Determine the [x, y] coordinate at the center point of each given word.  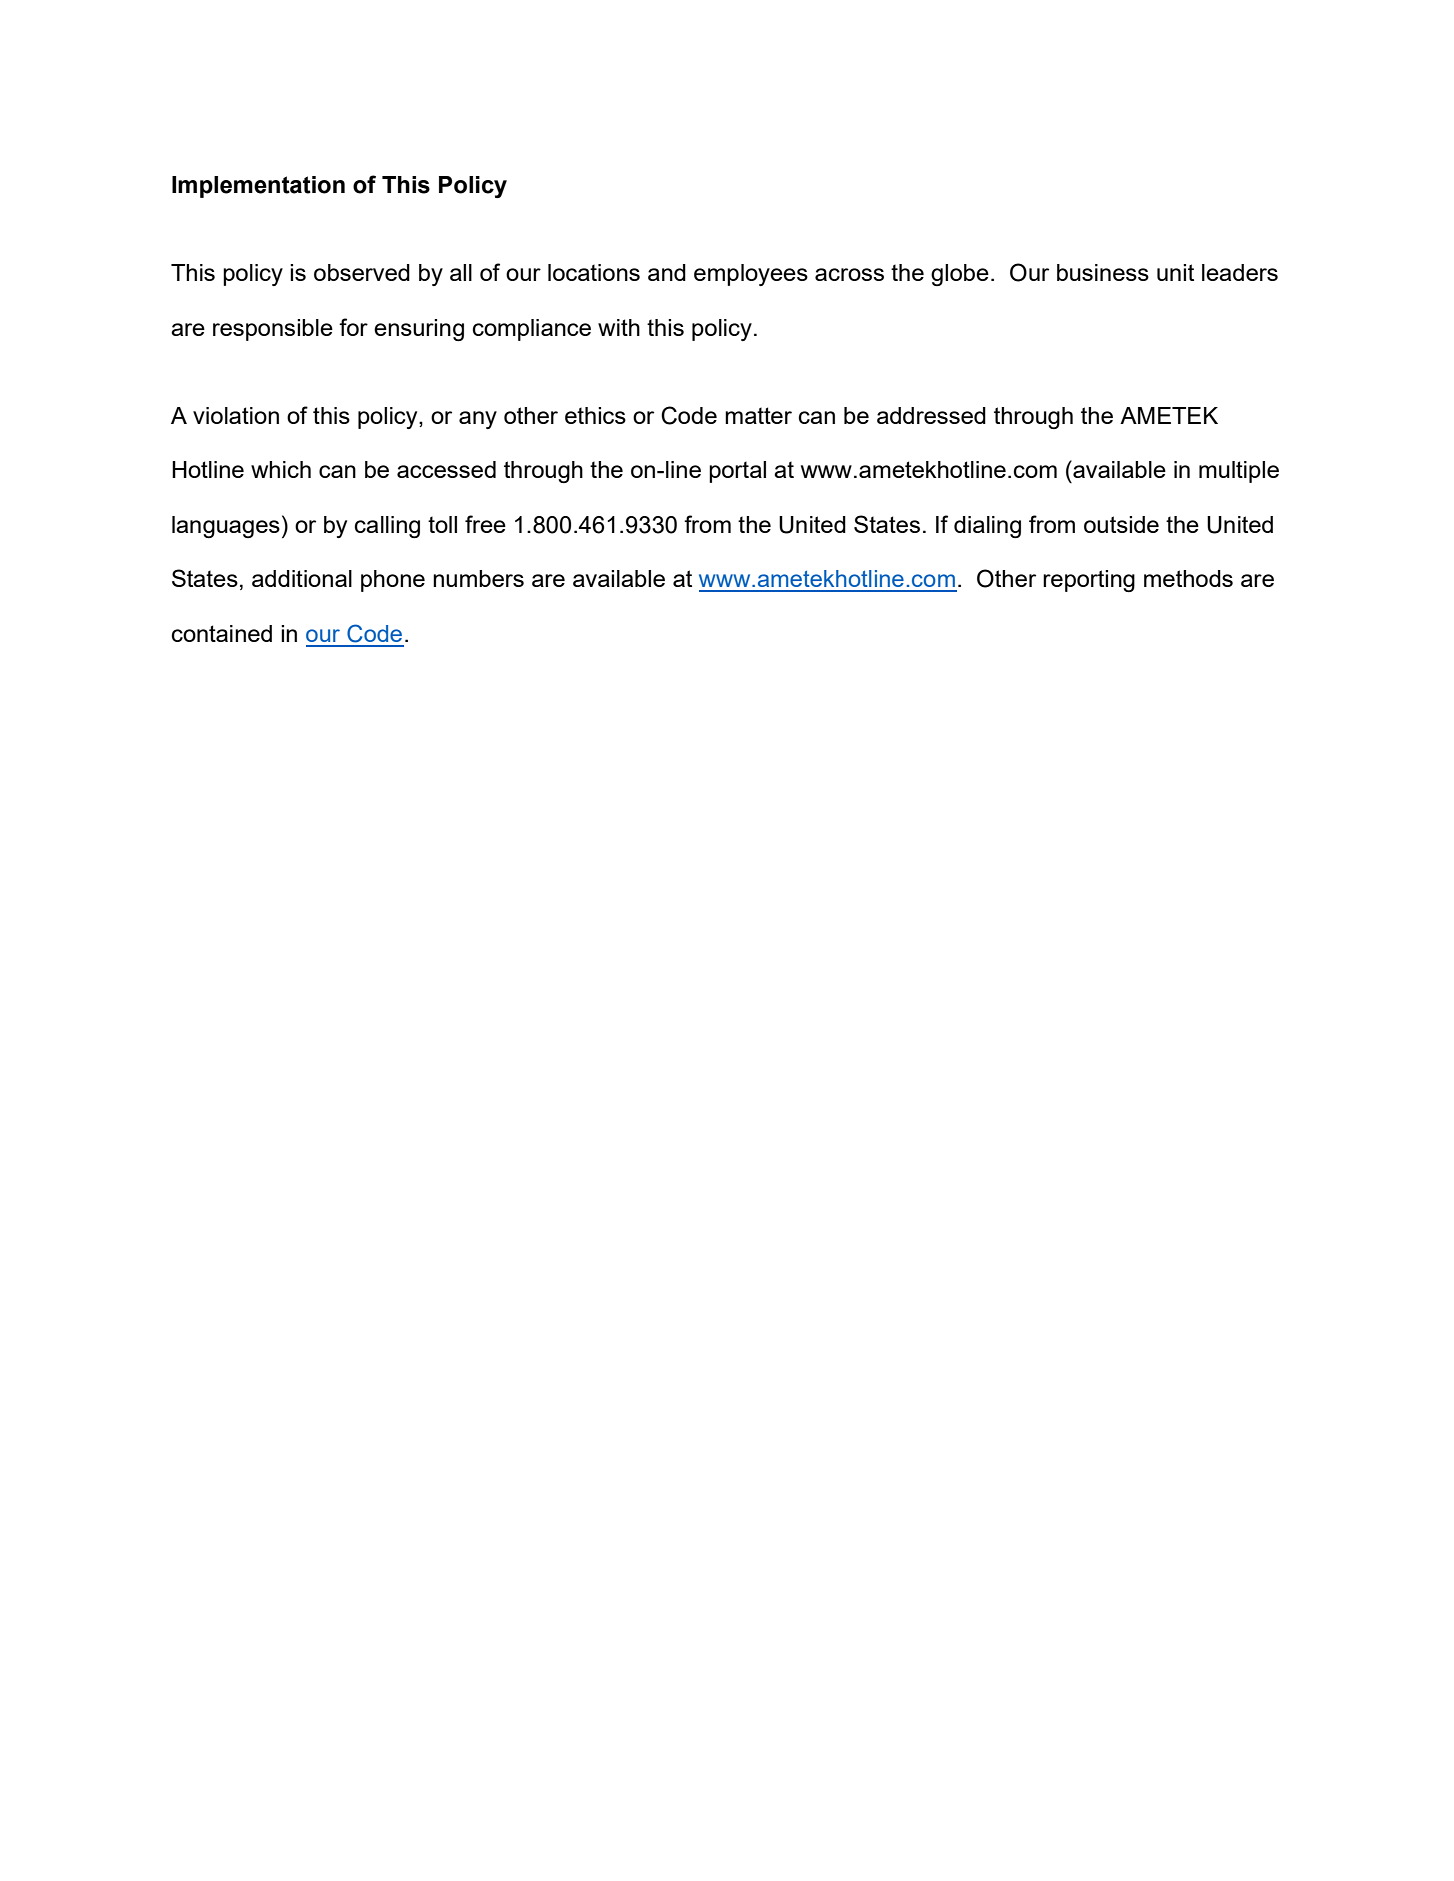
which [281, 469]
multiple [1239, 472]
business [1103, 272]
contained [222, 633]
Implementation [258, 187]
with [619, 327]
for [353, 327]
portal [737, 472]
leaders [1240, 272]
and [667, 272]
